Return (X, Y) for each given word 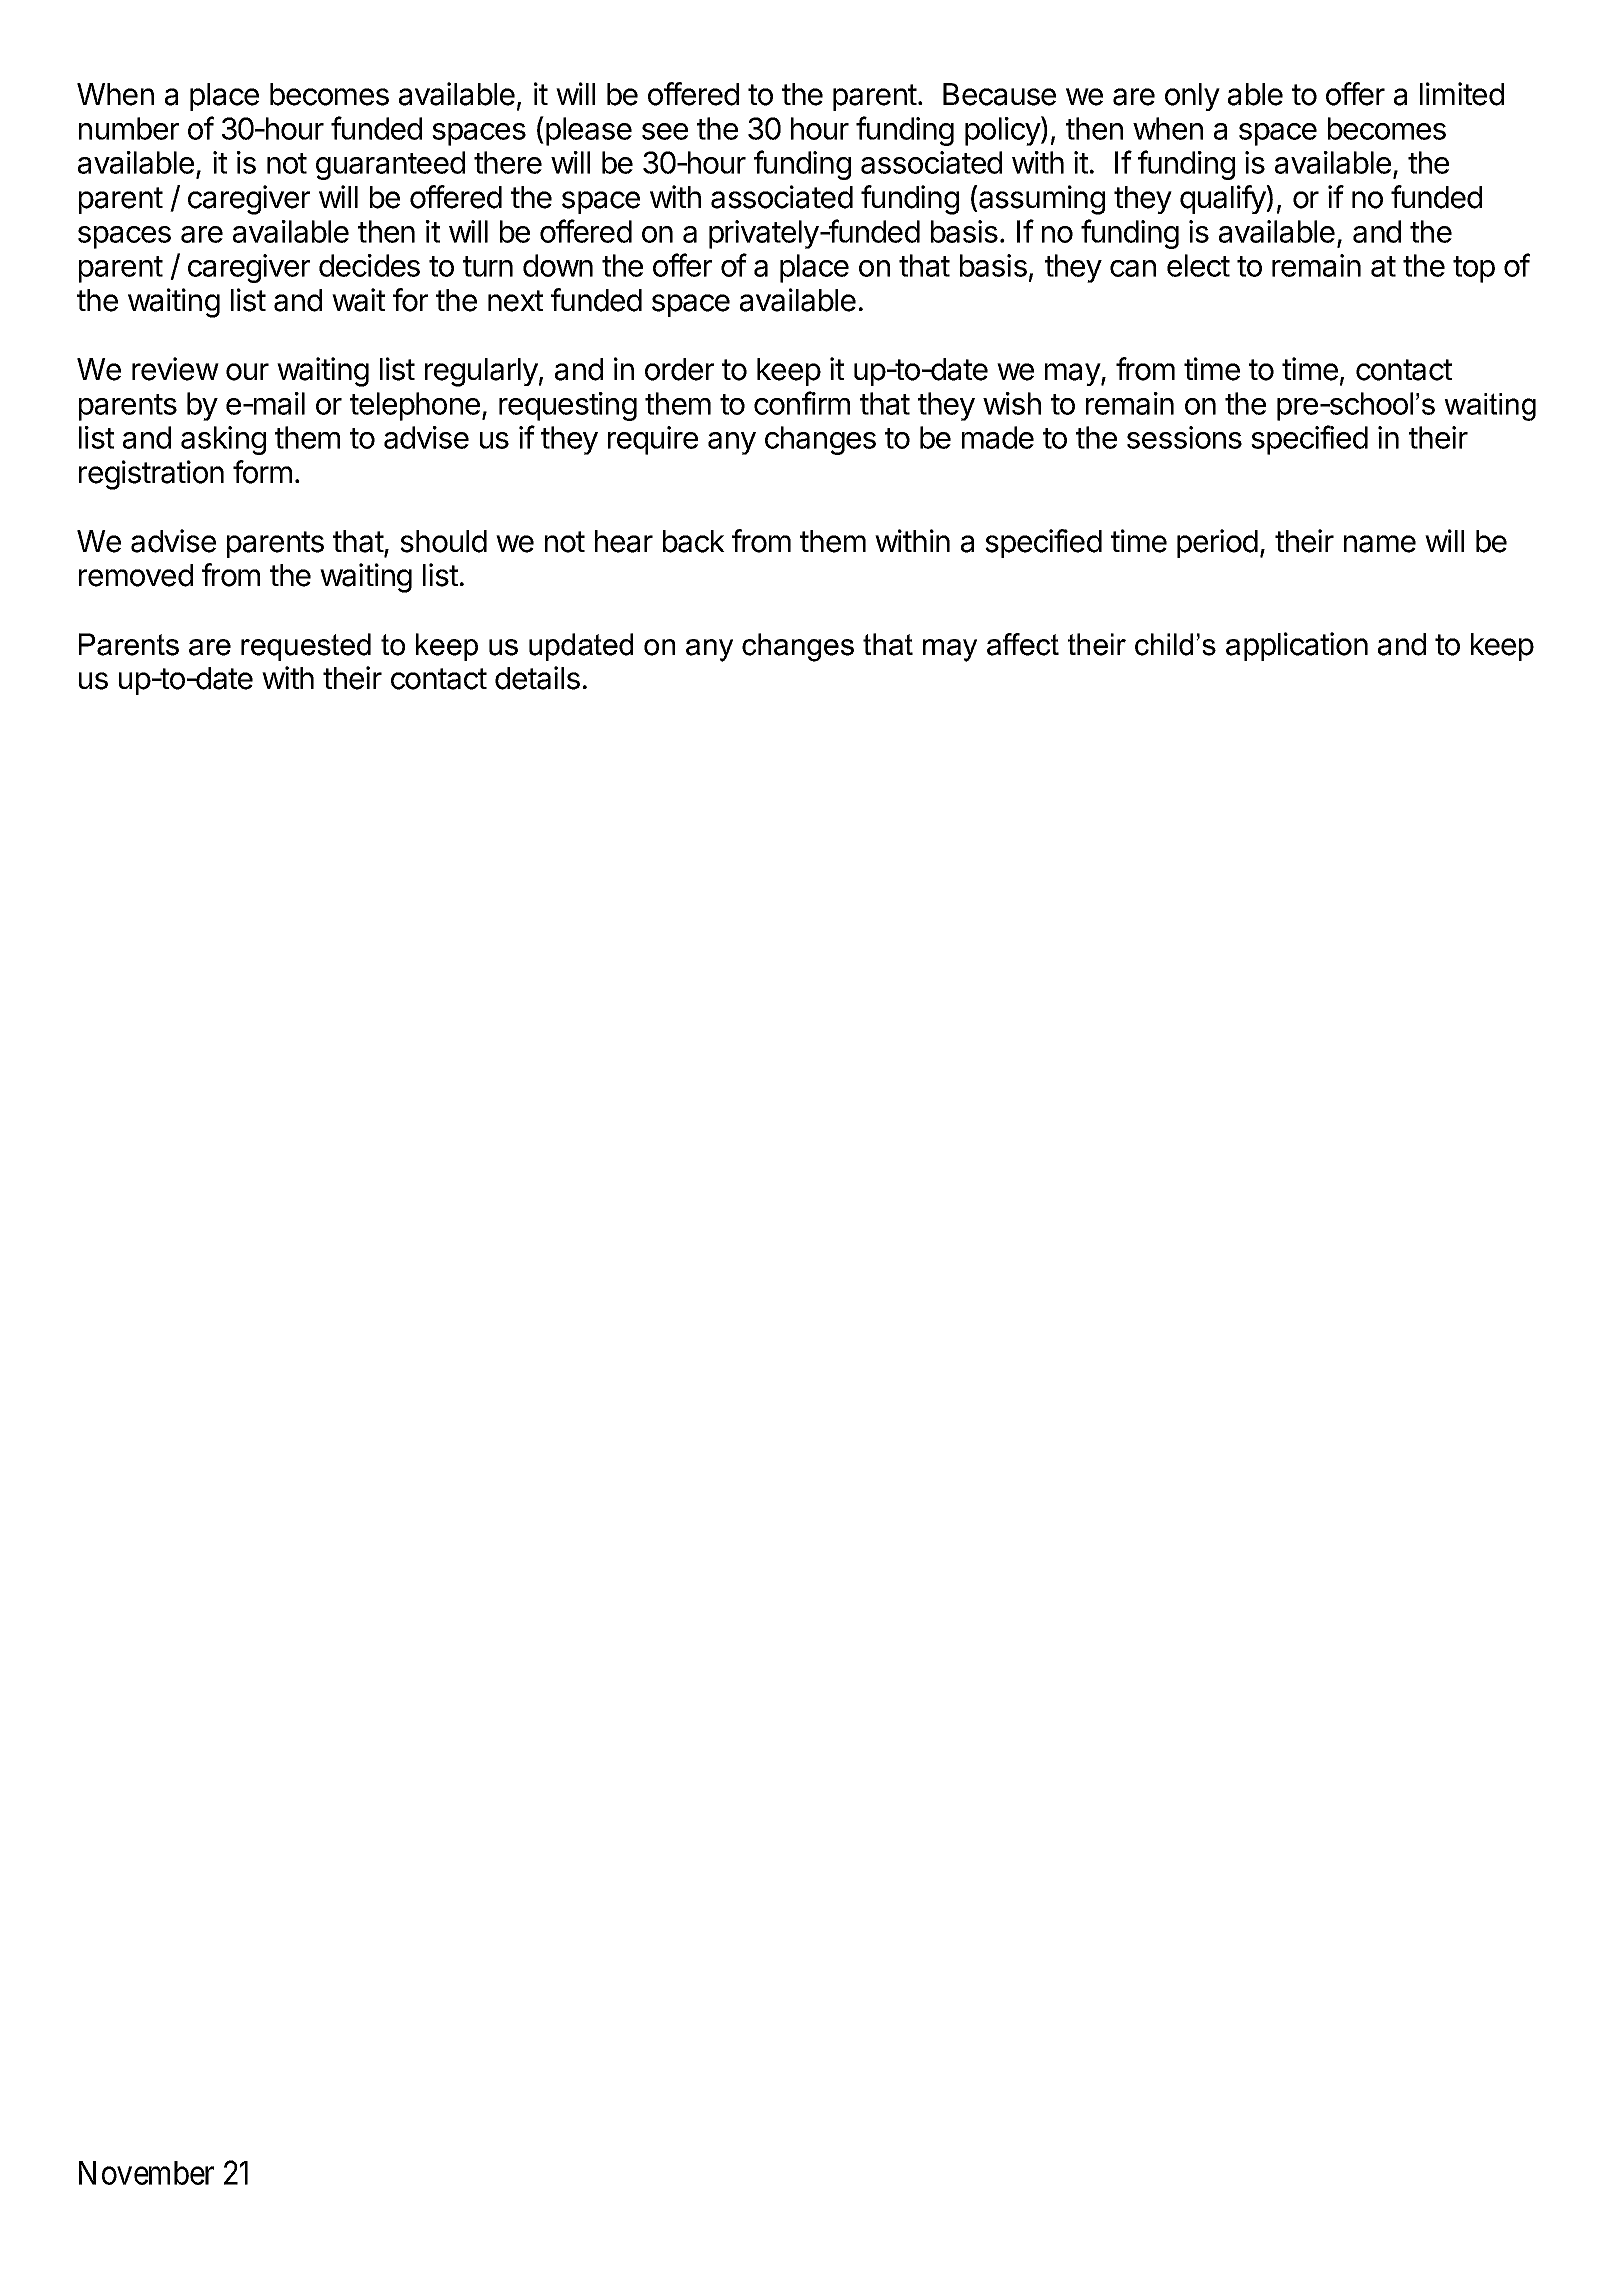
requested (306, 647)
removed (136, 575)
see (665, 131)
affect (1023, 644)
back (694, 541)
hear (624, 541)
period (1217, 543)
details (537, 678)
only (1192, 97)
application (1297, 646)
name (1380, 544)
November (146, 2173)
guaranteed (390, 165)
